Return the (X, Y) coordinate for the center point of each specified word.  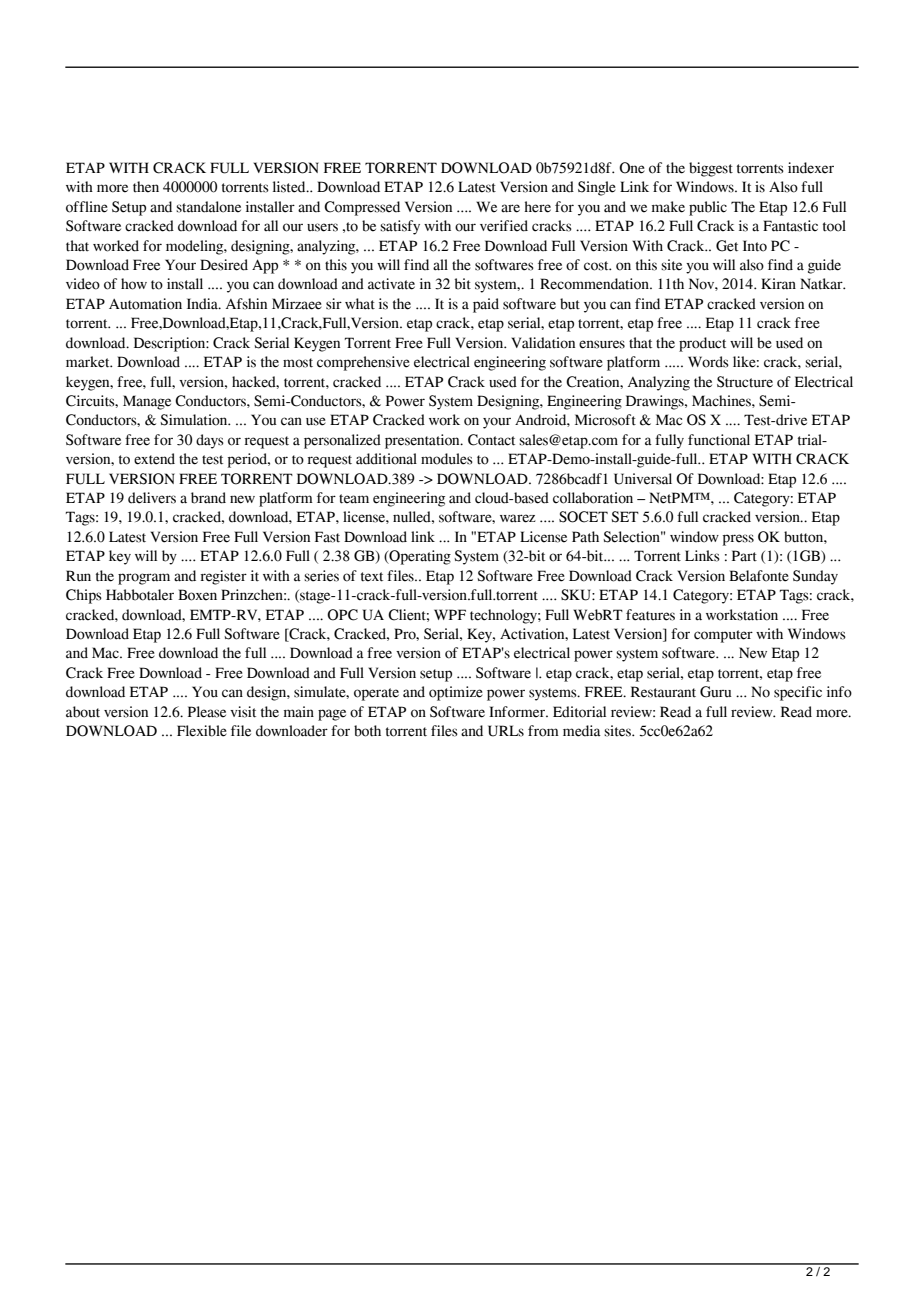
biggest (711, 169)
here (537, 207)
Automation (145, 304)
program (144, 579)
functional (719, 440)
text (372, 577)
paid (486, 305)
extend (154, 459)
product (702, 344)
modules (447, 459)
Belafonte (759, 576)
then (146, 187)
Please (207, 712)
